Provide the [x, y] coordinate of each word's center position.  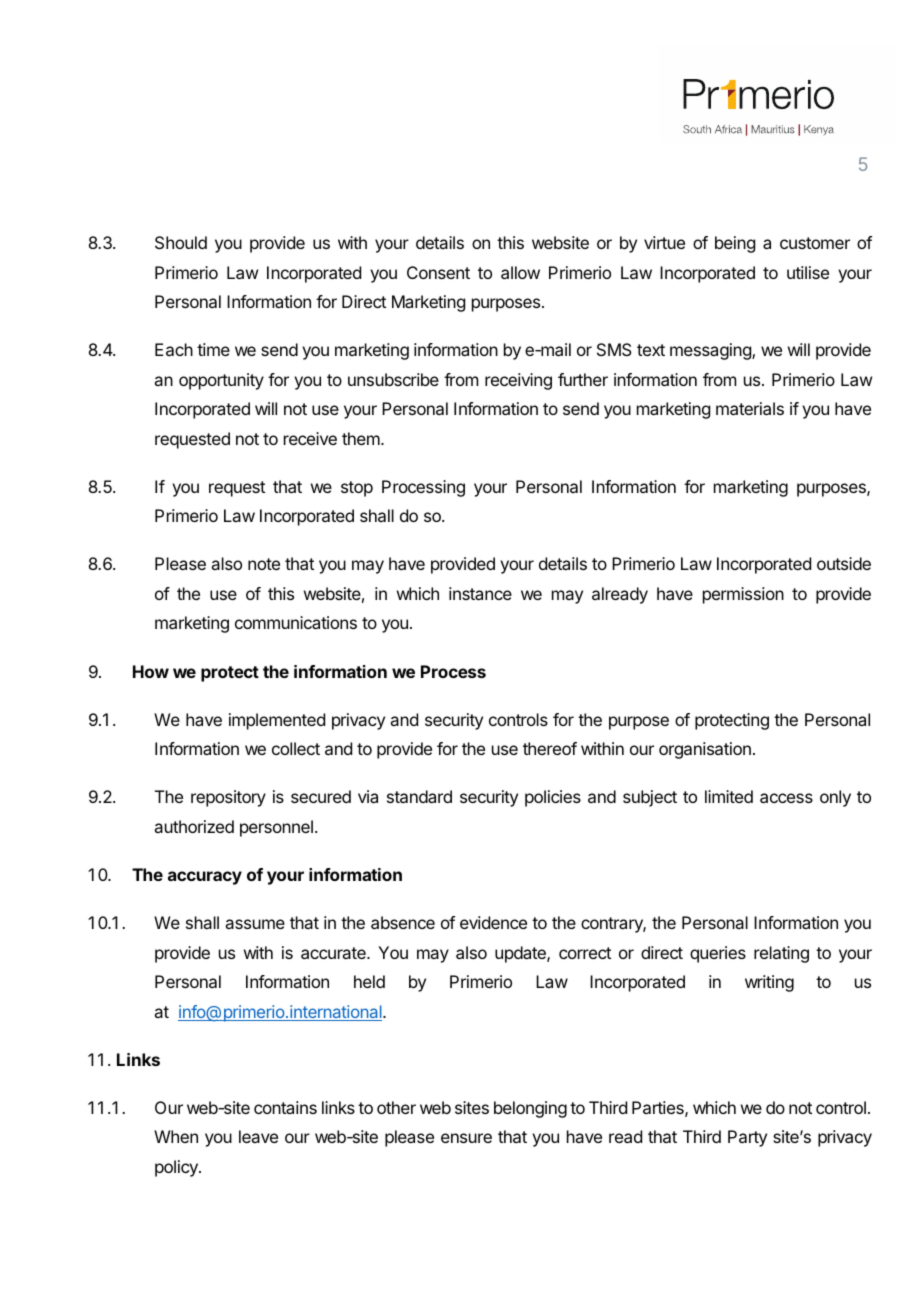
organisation [705, 750]
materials [750, 408]
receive [310, 438]
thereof [550, 748]
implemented [277, 721]
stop [357, 489]
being [735, 244]
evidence [493, 922]
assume [255, 924]
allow [520, 272]
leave [258, 1136]
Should [181, 242]
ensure [466, 1138]
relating [781, 954]
